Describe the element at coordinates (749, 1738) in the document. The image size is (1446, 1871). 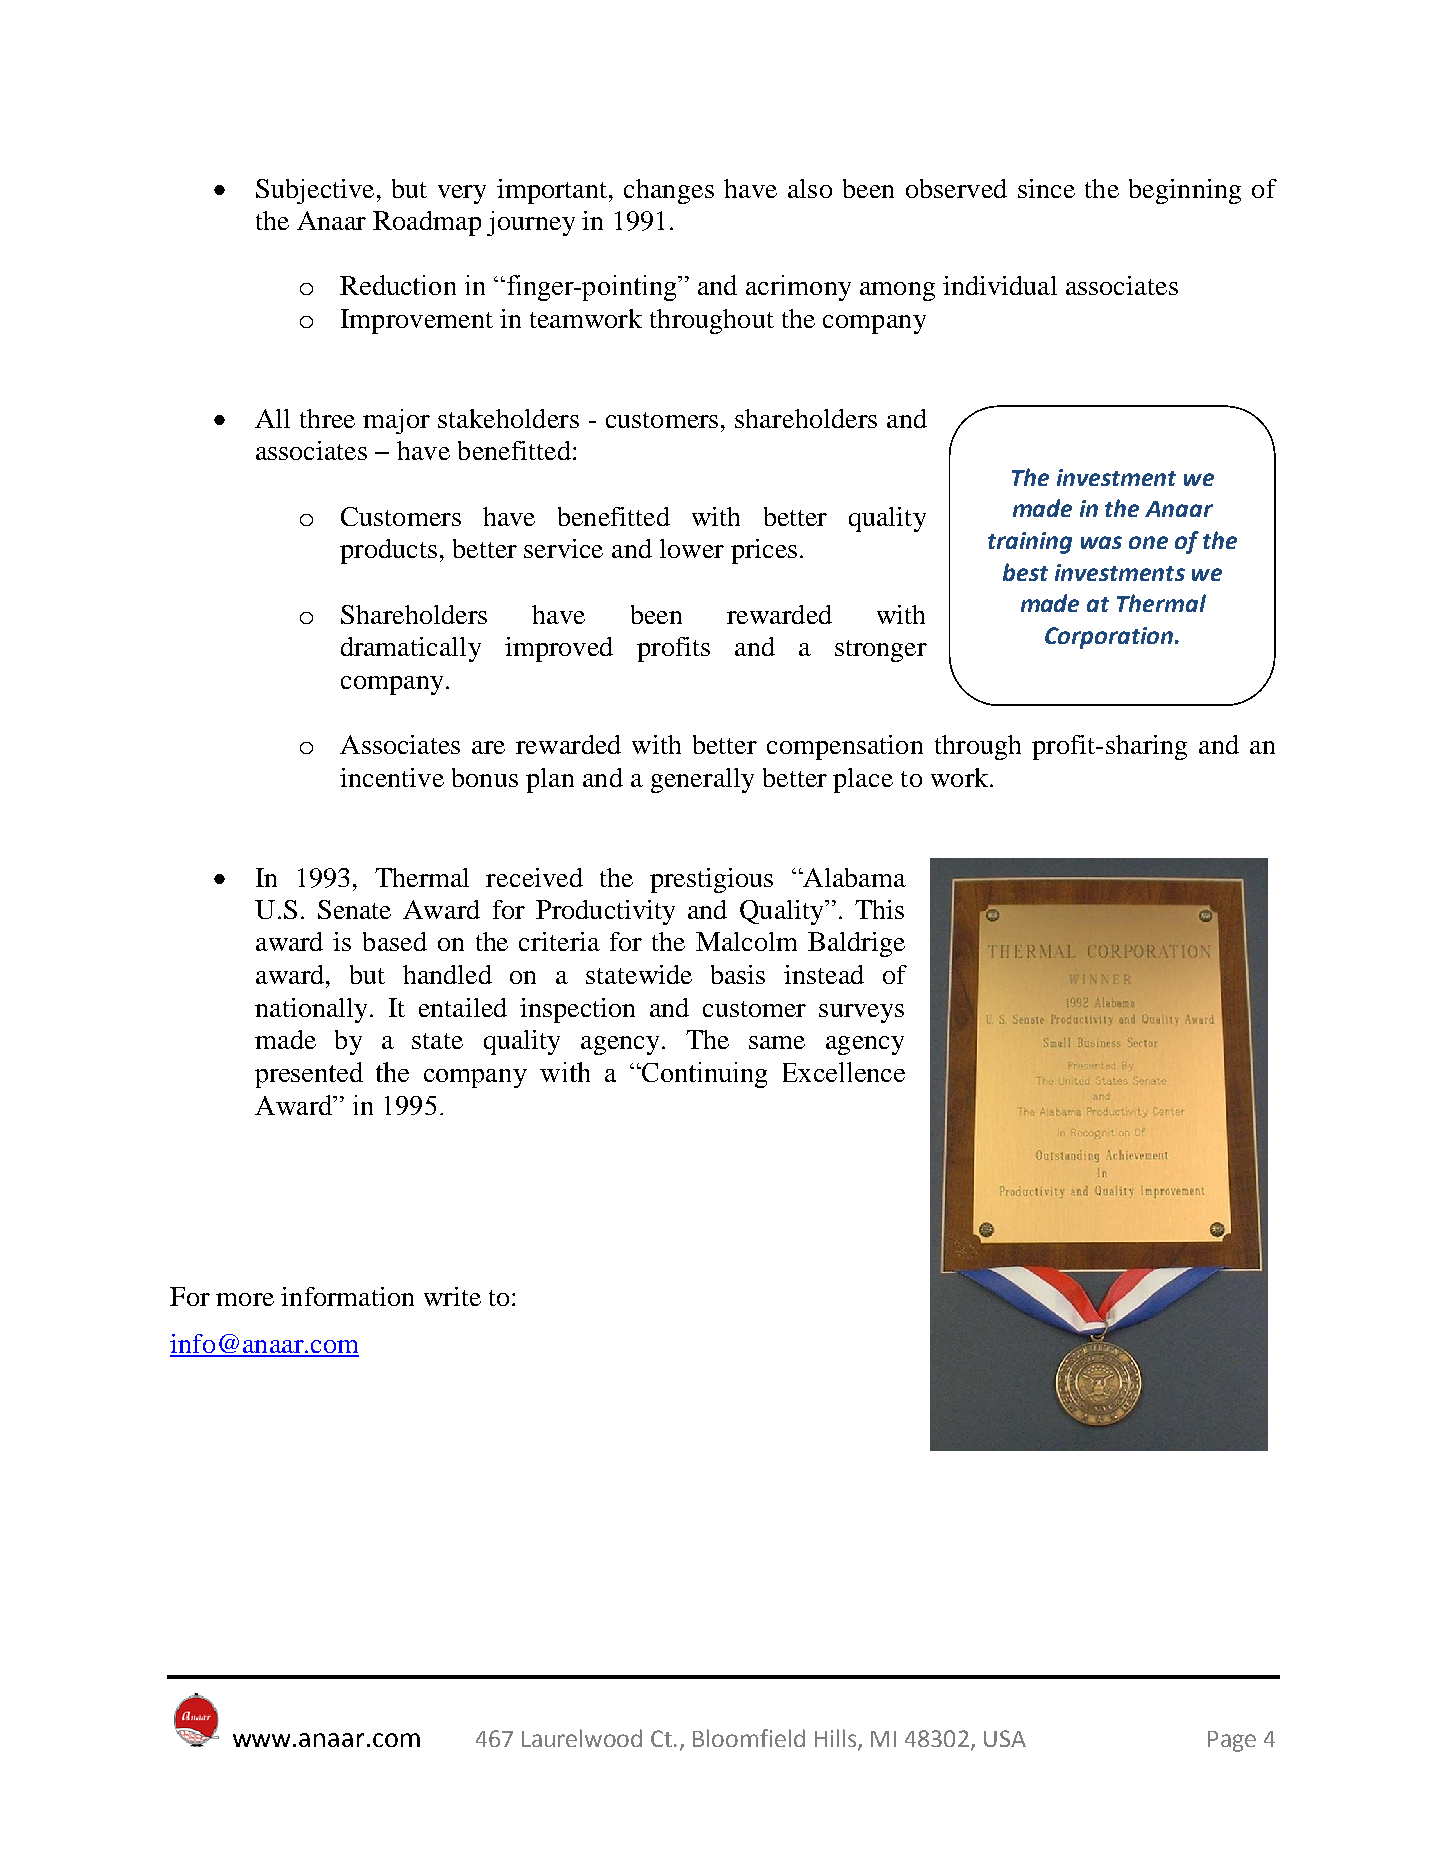
I see `Bloomfield` at that location.
